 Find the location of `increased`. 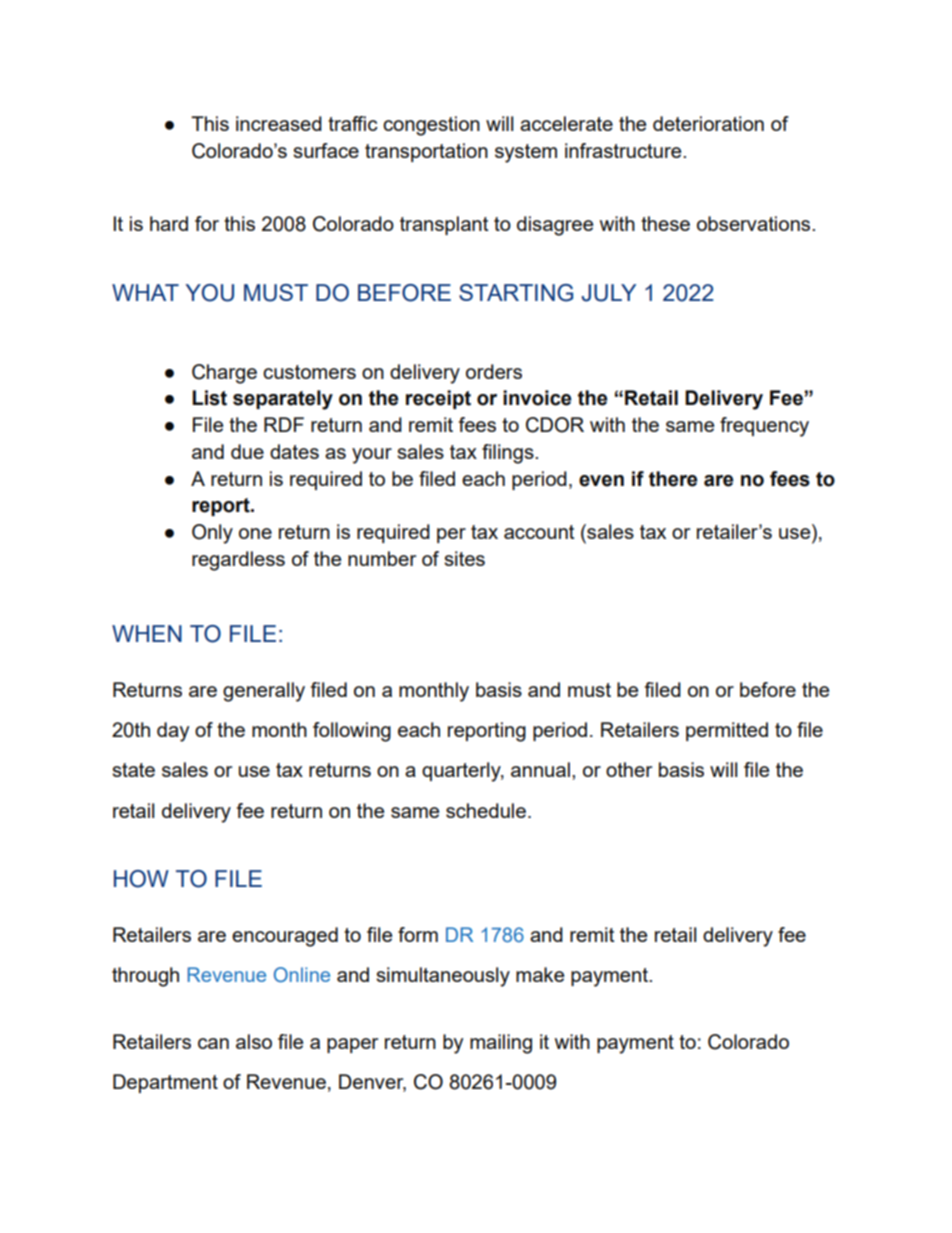

increased is located at coordinates (279, 123).
